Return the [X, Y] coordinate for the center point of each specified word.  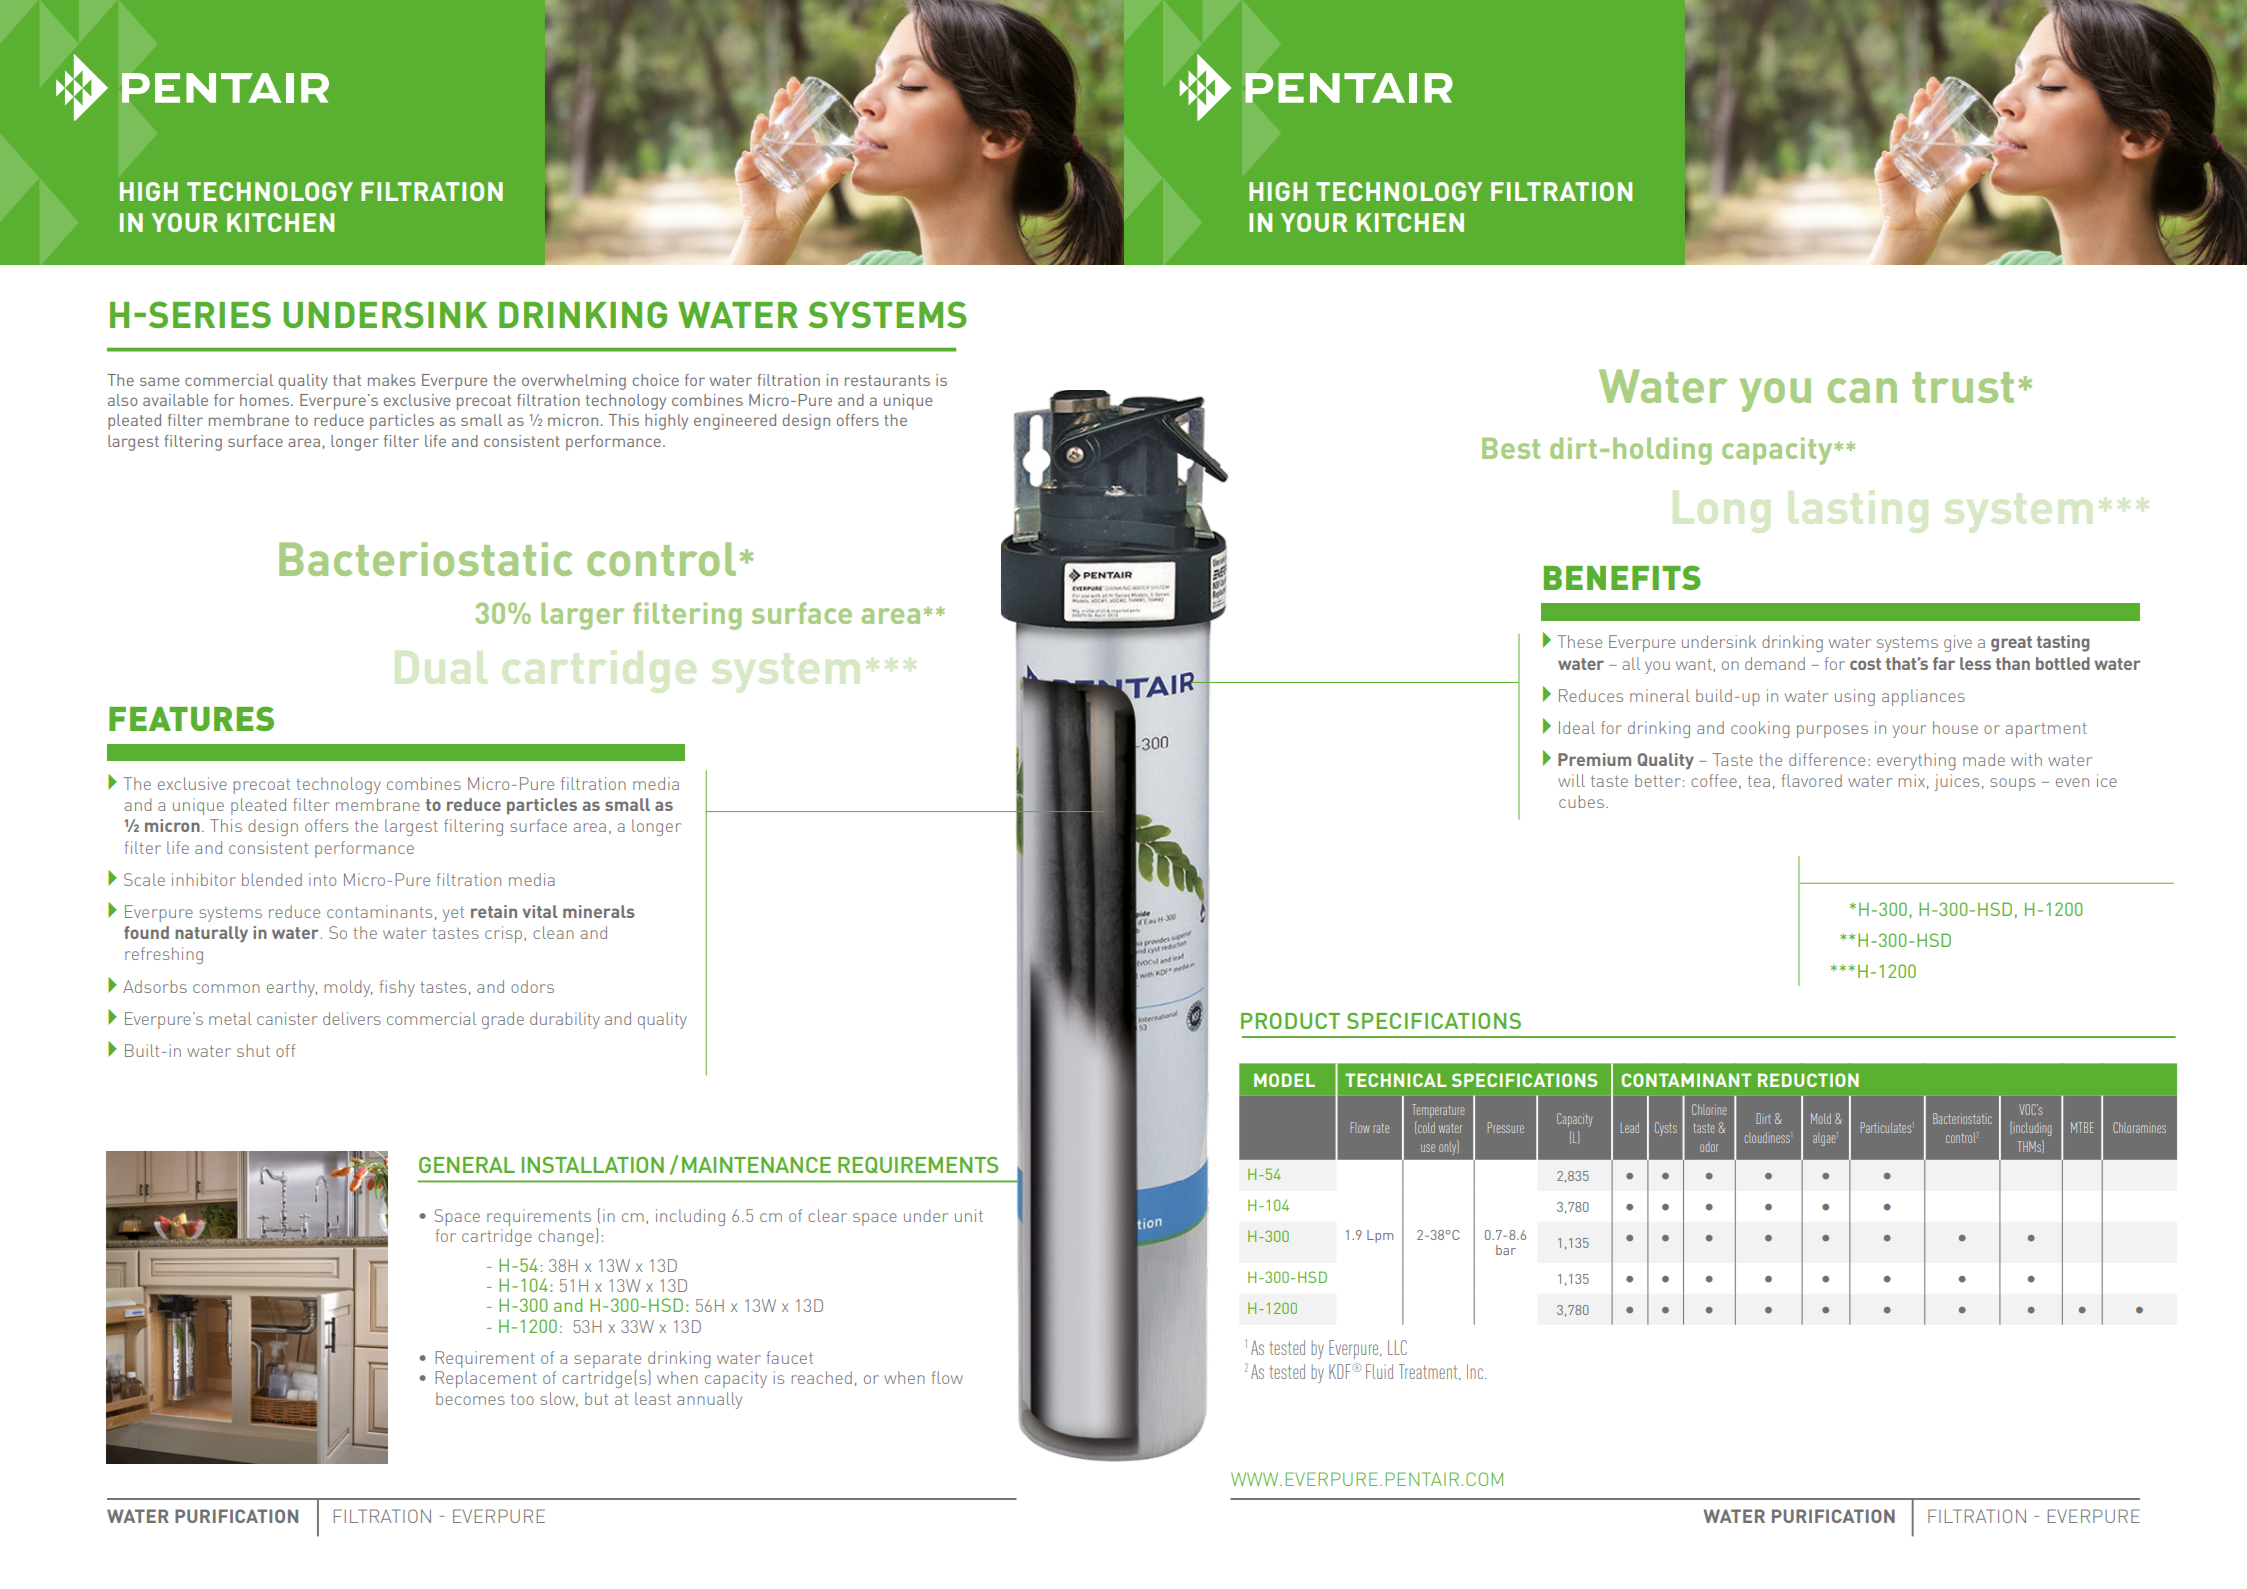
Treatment [1429, 1372]
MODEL [1284, 1080]
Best [1511, 448]
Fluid [1379, 1371]
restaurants [887, 380]
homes [264, 400]
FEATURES [191, 718]
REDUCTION [1808, 1080]
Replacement [486, 1379]
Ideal [1577, 727]
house [1955, 727]
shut [253, 1050]
